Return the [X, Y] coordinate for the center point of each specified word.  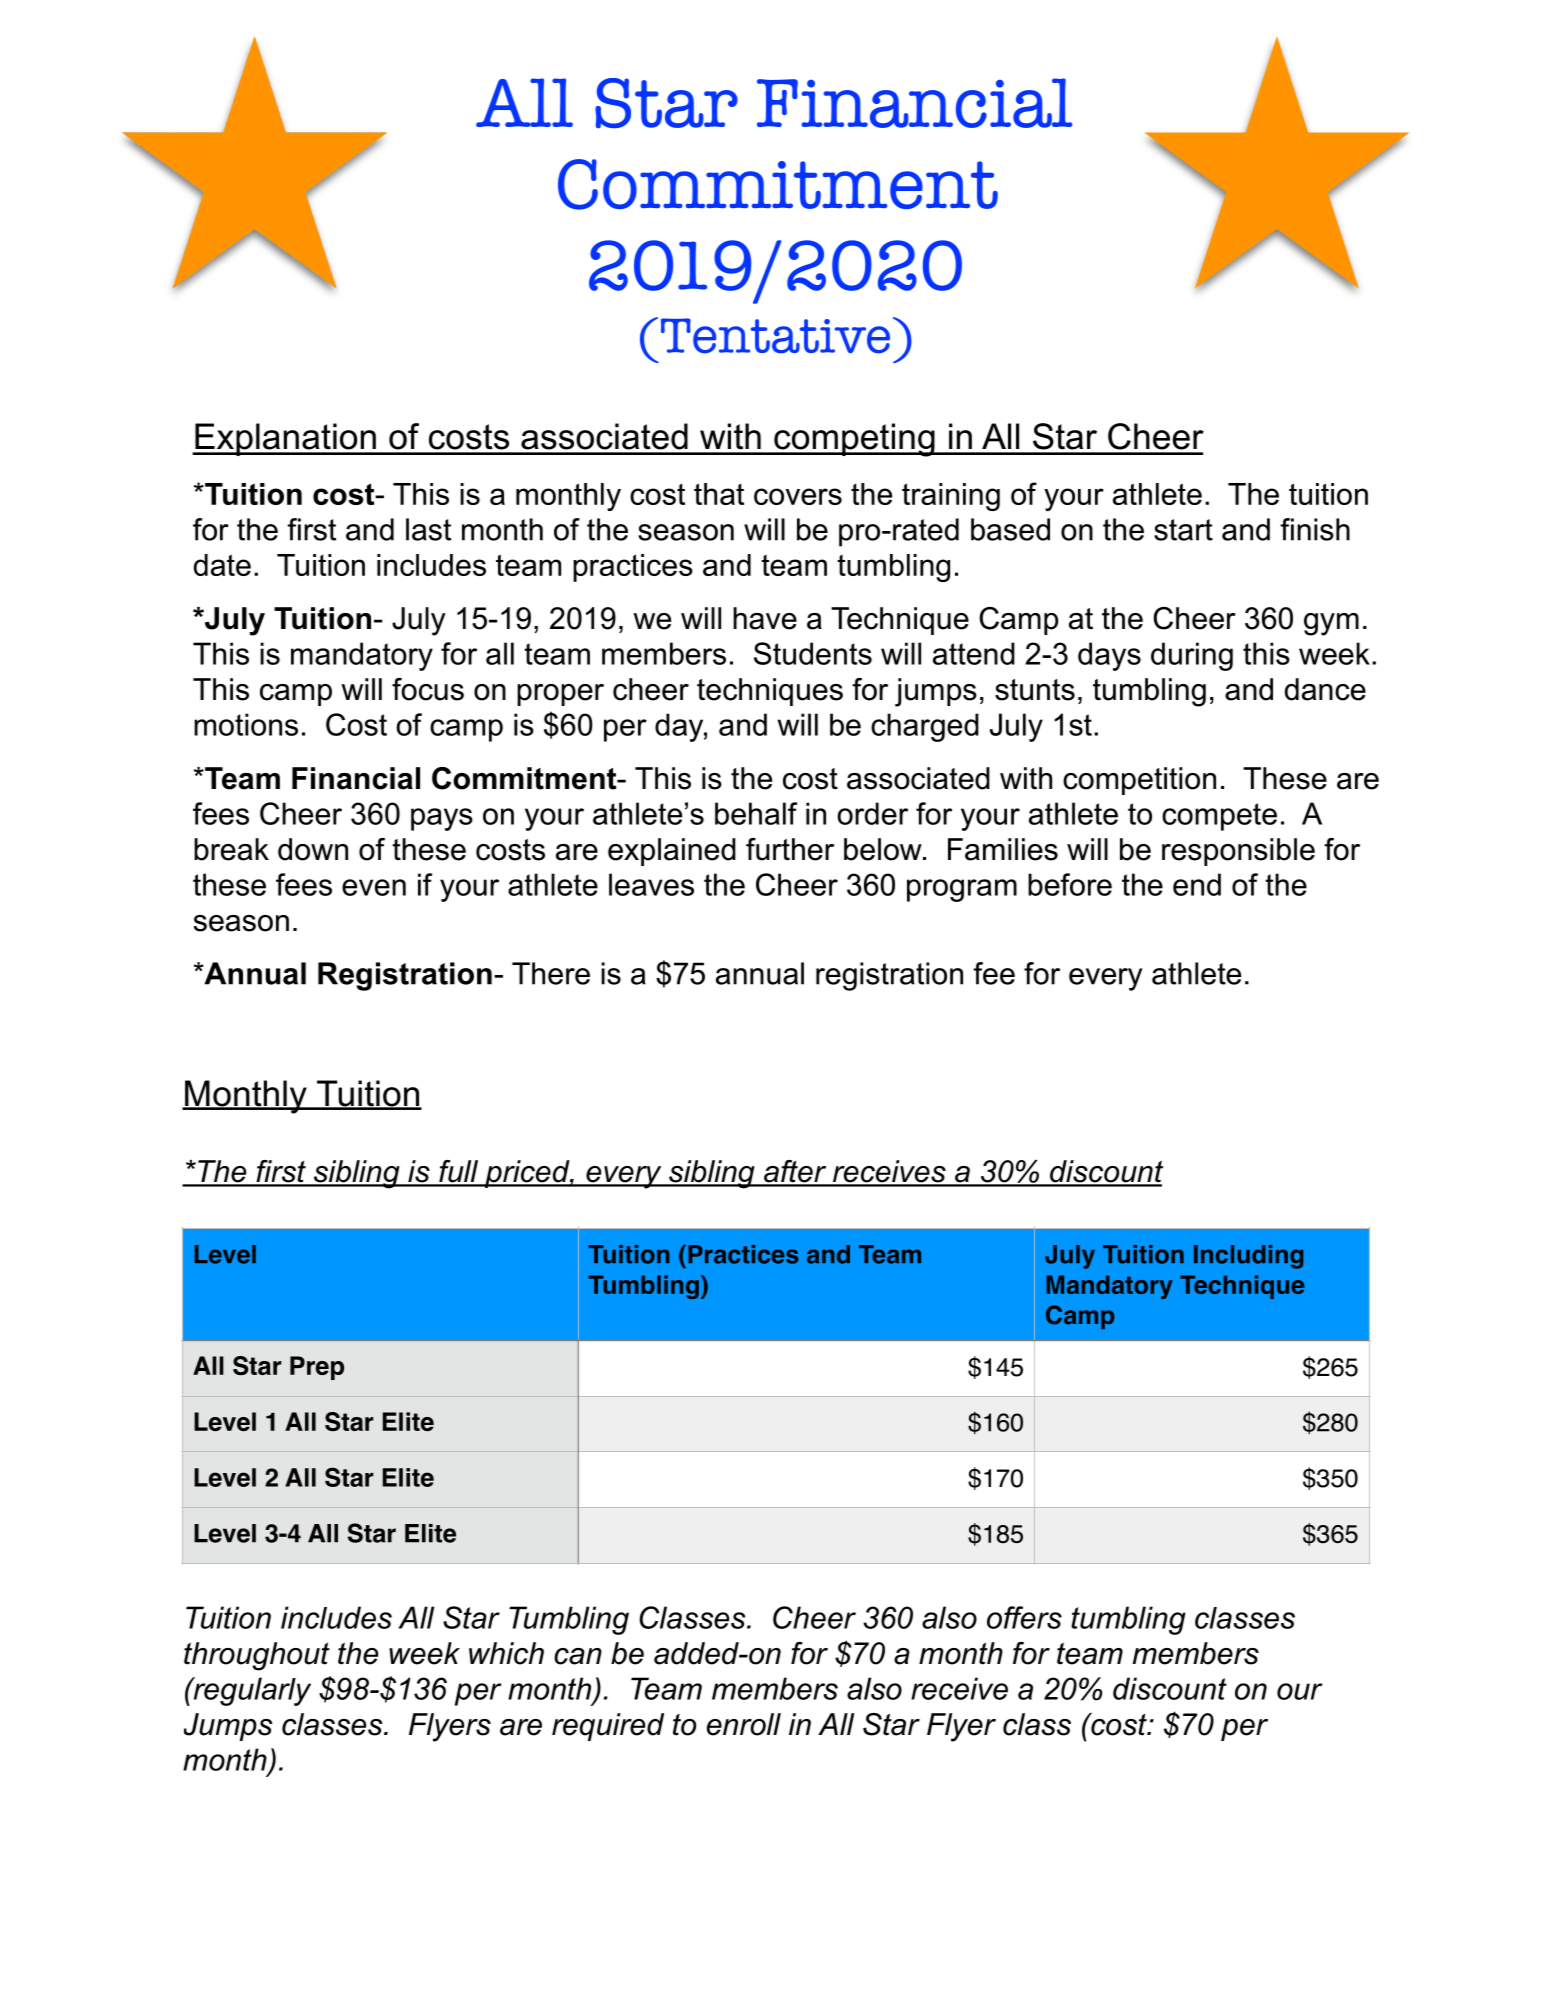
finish [1315, 529]
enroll [744, 1724]
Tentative [775, 336]
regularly [251, 1691]
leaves [651, 884]
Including [1248, 1257]
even [374, 887]
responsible [1238, 852]
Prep [317, 1368]
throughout [257, 1656]
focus [428, 689]
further [790, 849]
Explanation [285, 439]
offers [1024, 1617]
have [765, 618]
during [1192, 656]
